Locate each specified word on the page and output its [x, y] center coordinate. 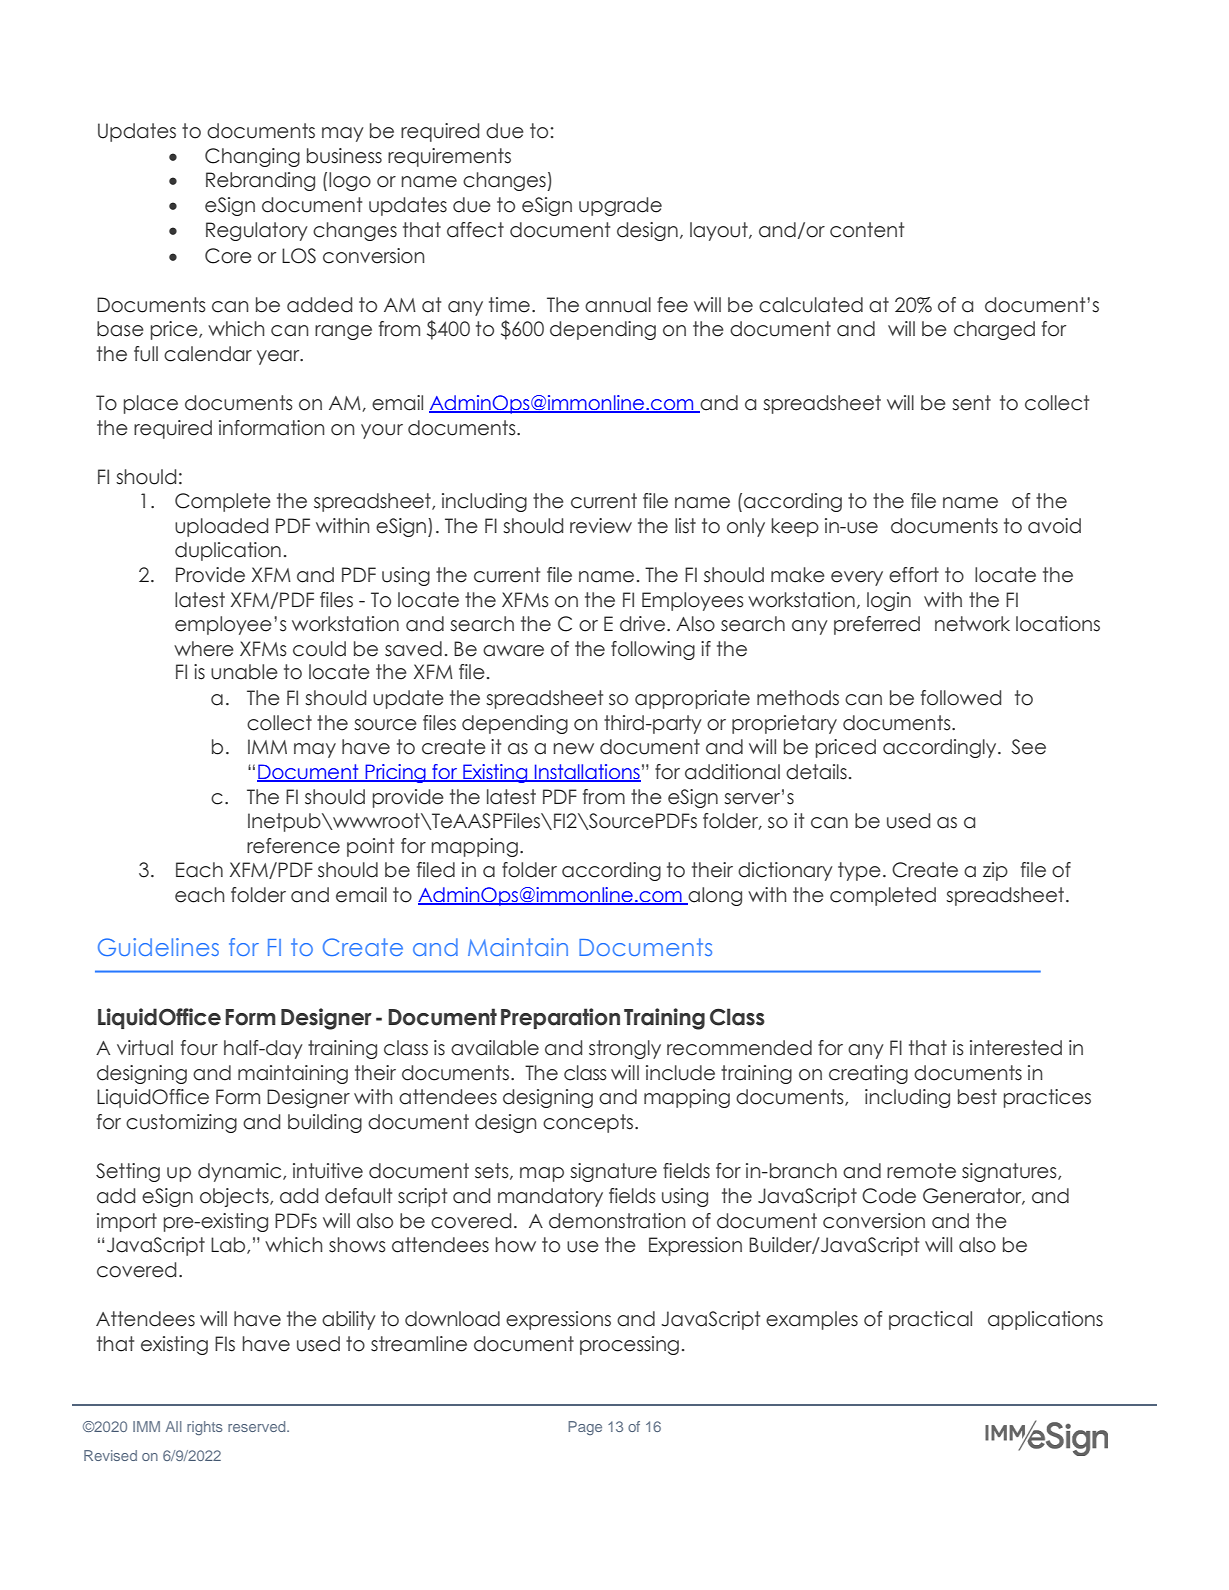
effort [914, 575]
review [601, 526]
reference [293, 846]
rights [205, 1428]
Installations [586, 773]
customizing [181, 1123]
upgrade [620, 206]
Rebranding [260, 181]
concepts [589, 1123]
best [977, 1097]
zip [995, 871]
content [867, 230]
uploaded [221, 527]
